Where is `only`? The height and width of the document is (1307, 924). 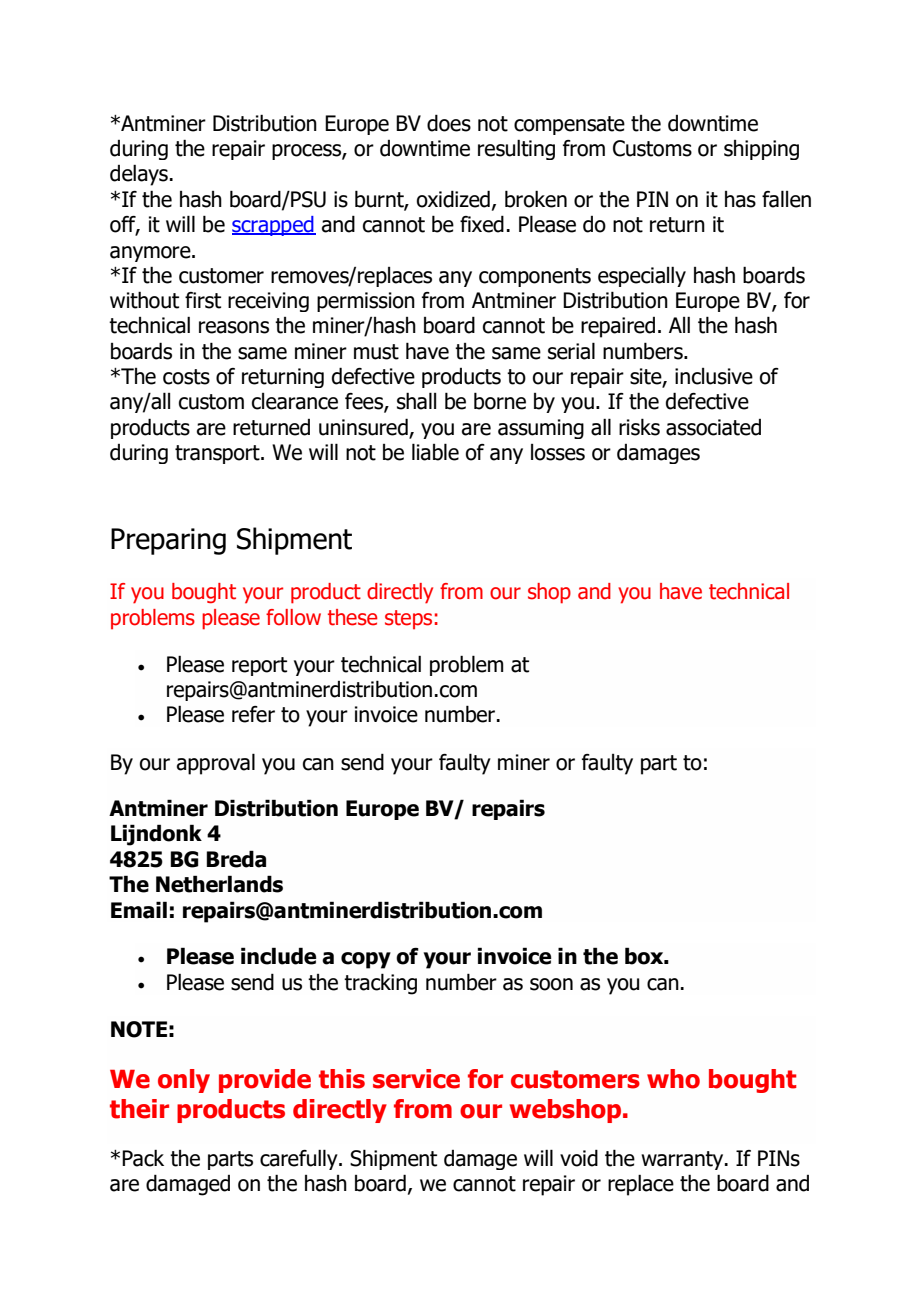
only is located at coordinates (184, 1081).
